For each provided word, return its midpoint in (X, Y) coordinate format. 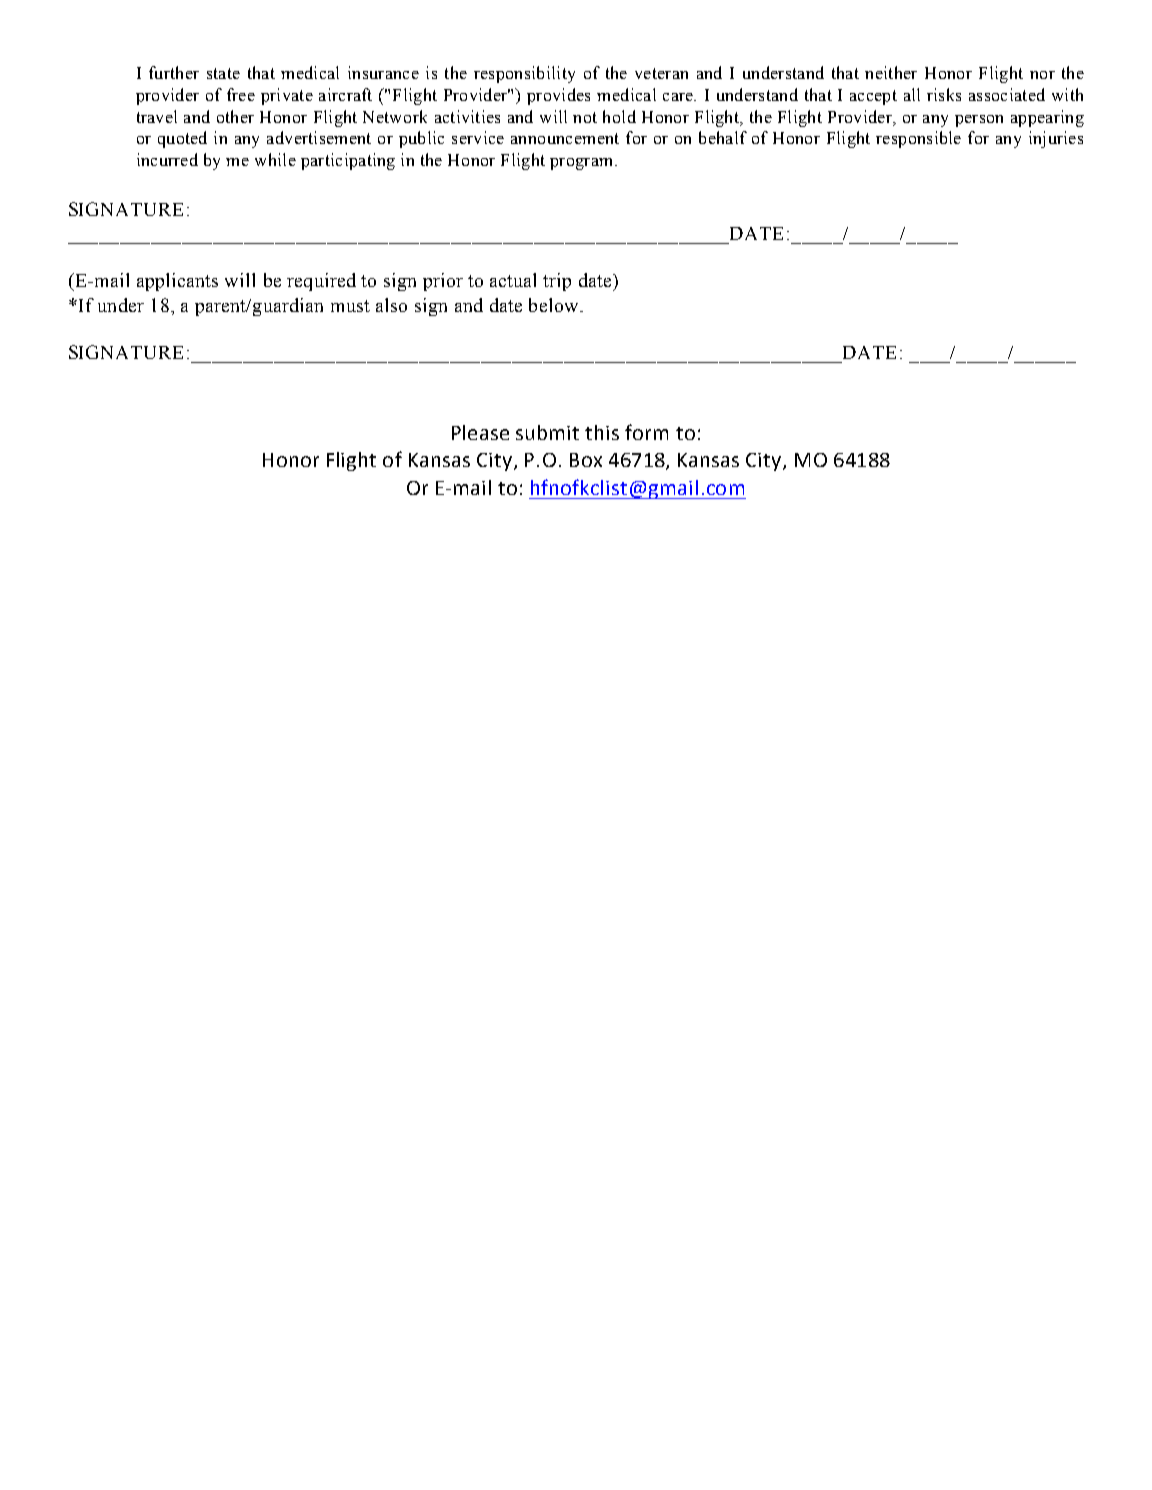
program (583, 164)
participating (348, 161)
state (223, 73)
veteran (661, 73)
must (350, 306)
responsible (918, 139)
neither (891, 72)
